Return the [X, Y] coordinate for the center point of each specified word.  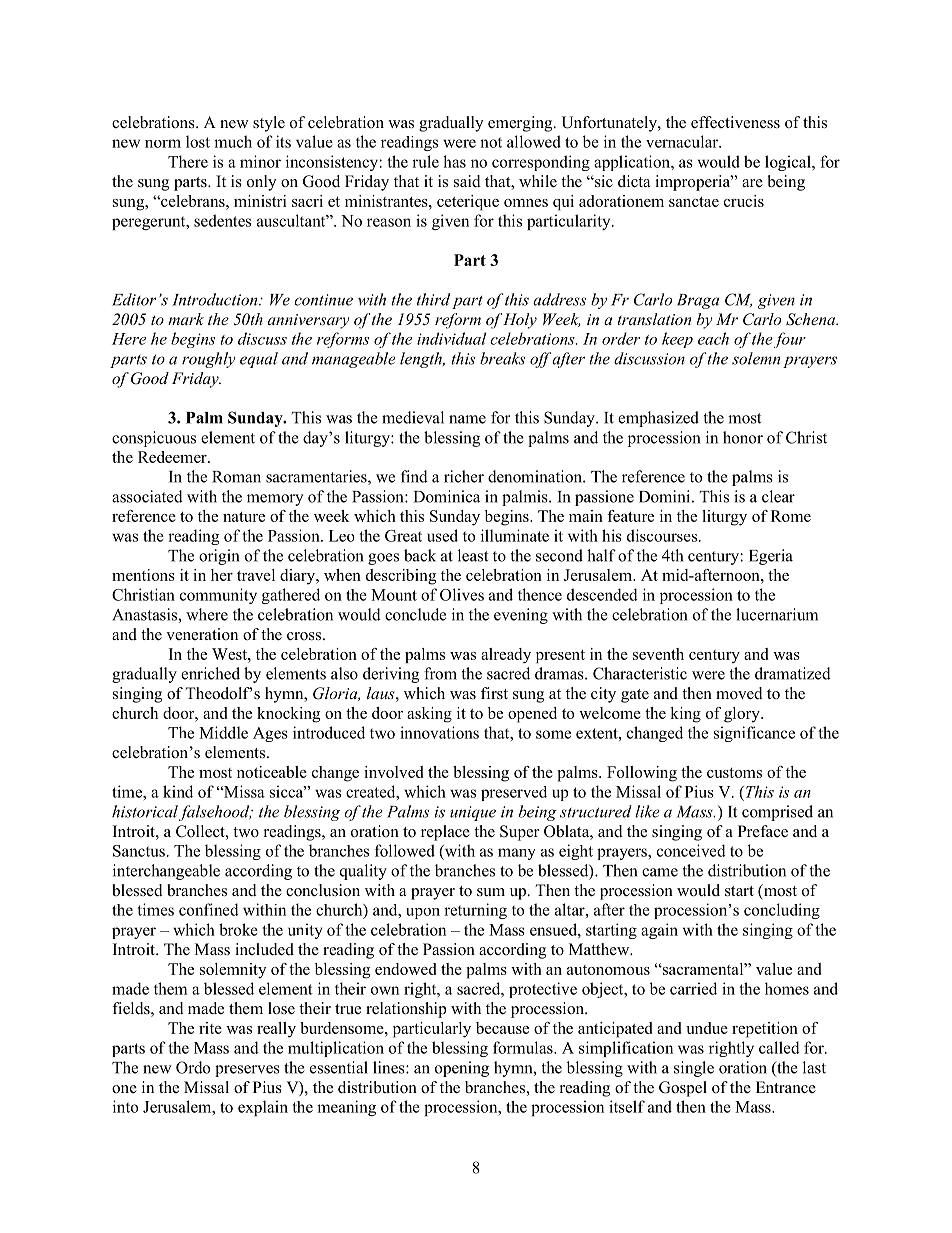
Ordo [193, 1067]
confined [209, 909]
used [442, 535]
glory [743, 715]
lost [198, 141]
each [713, 338]
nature [244, 517]
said [467, 181]
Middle [223, 732]
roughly [209, 360]
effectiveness [735, 122]
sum [491, 892]
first [494, 693]
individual [451, 338]
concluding [782, 911]
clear [778, 496]
